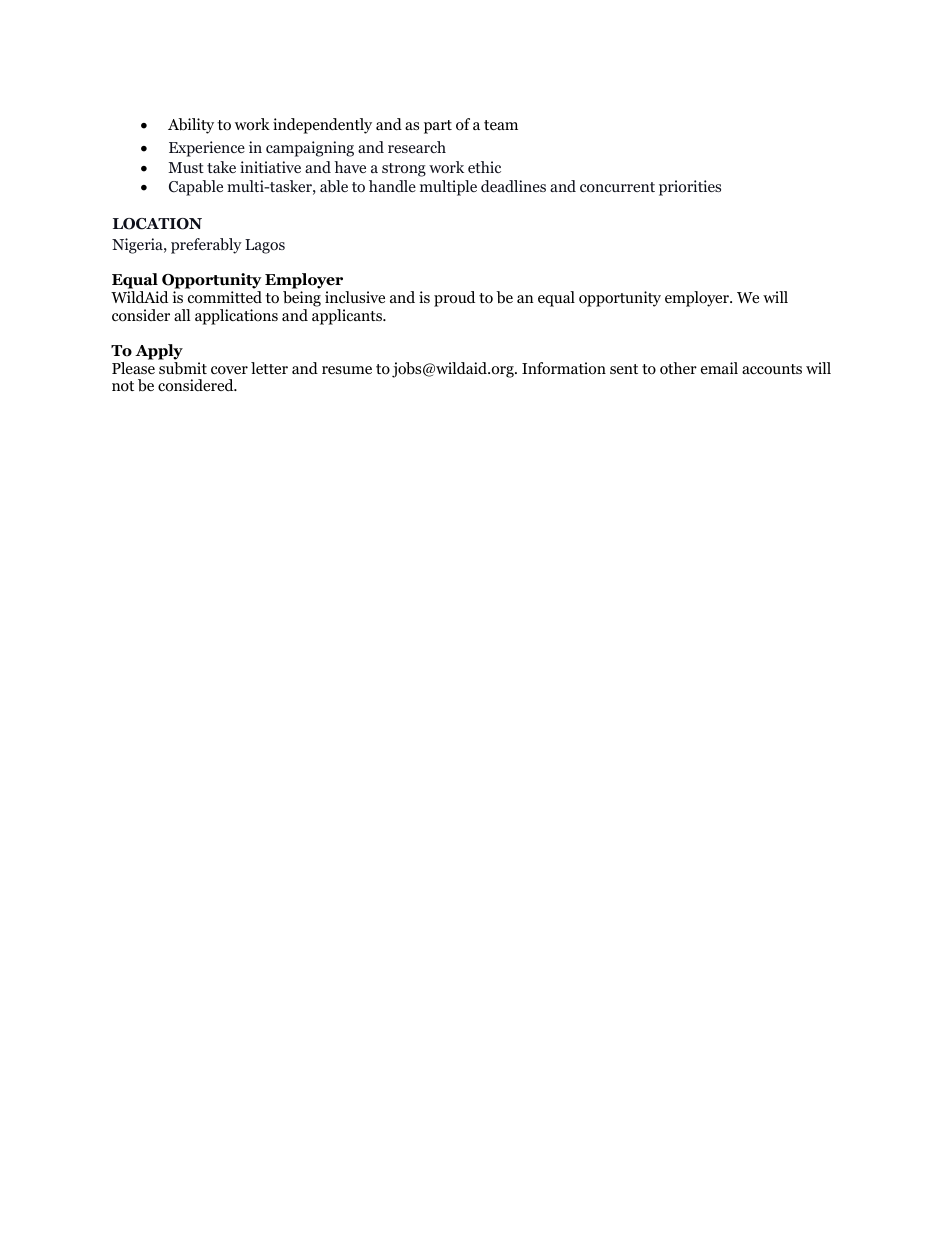 The image size is (952, 1233). I want to click on proud, so click(454, 299).
